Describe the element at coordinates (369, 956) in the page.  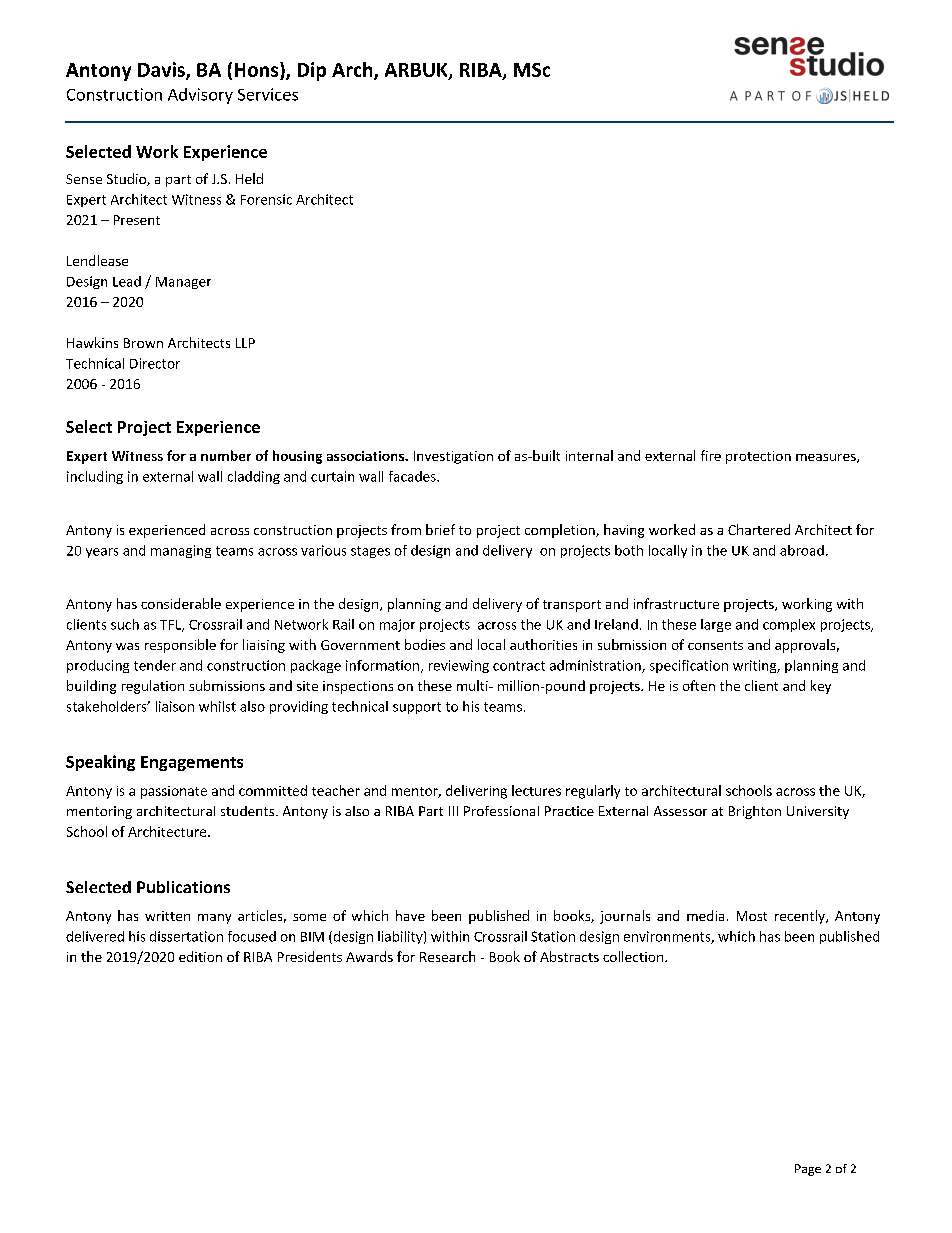
I see `Awards` at that location.
